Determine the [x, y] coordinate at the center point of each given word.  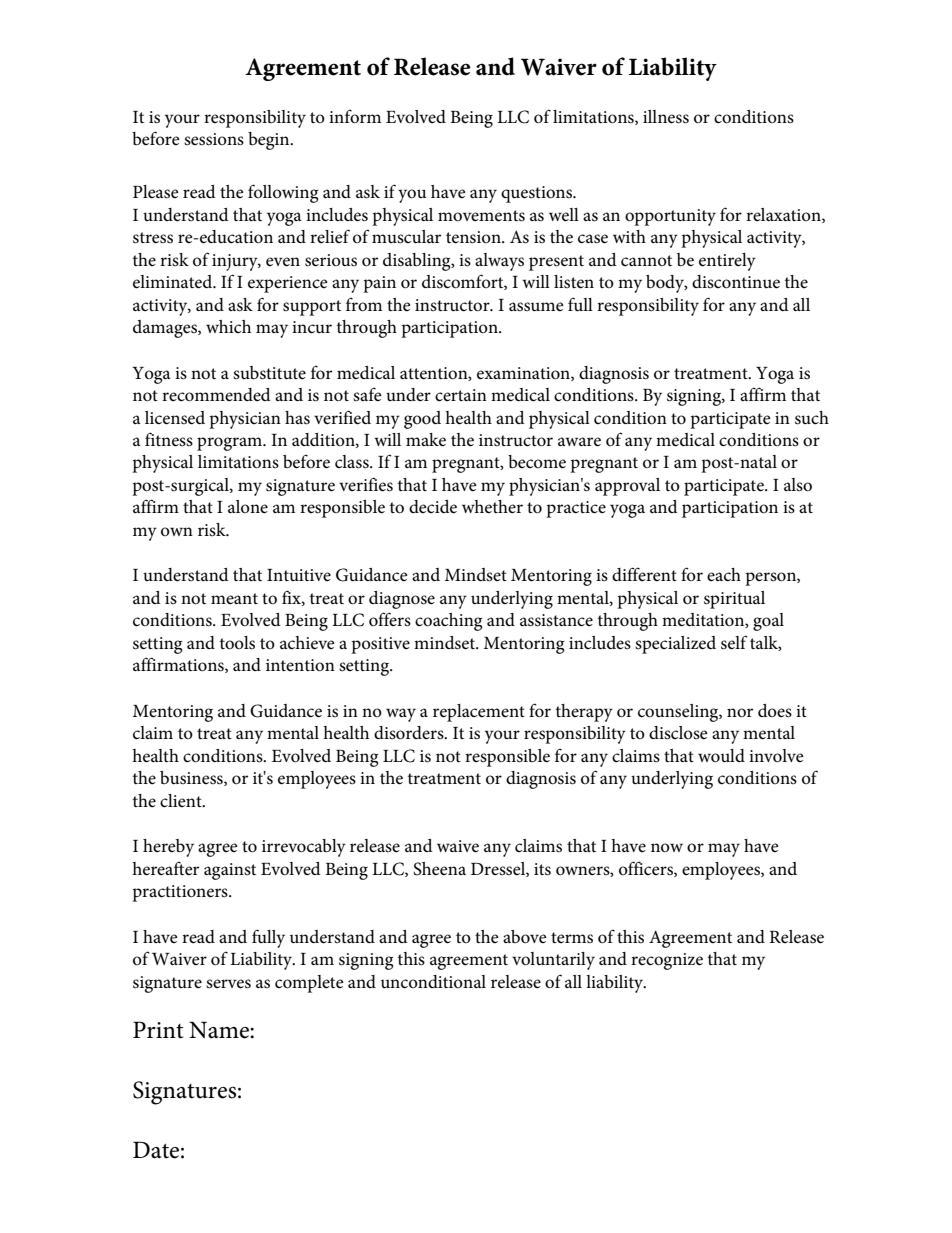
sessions [214, 139]
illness [666, 117]
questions [537, 194]
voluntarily [553, 961]
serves [228, 984]
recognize [667, 961]
